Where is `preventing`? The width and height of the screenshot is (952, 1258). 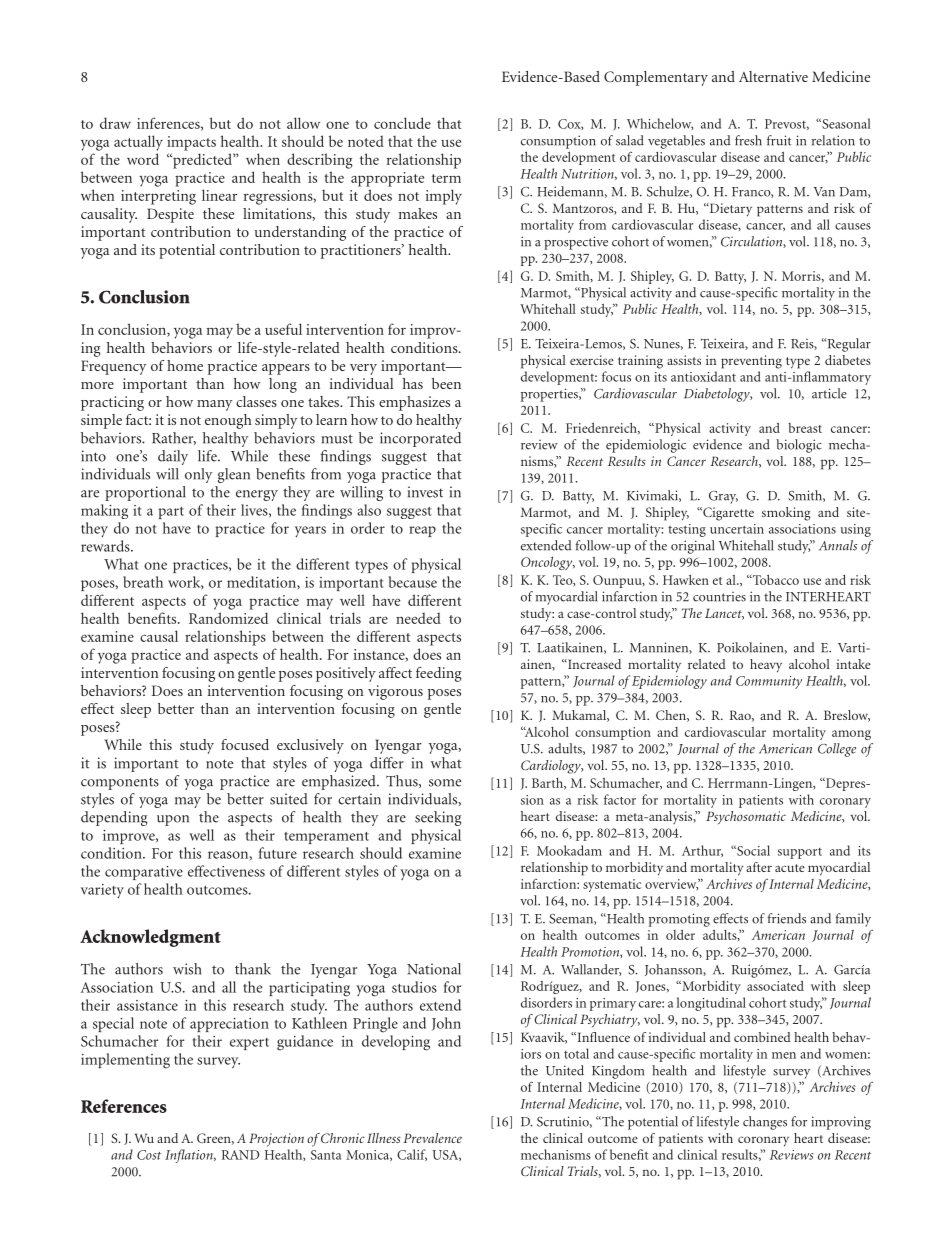
preventing is located at coordinates (751, 362).
